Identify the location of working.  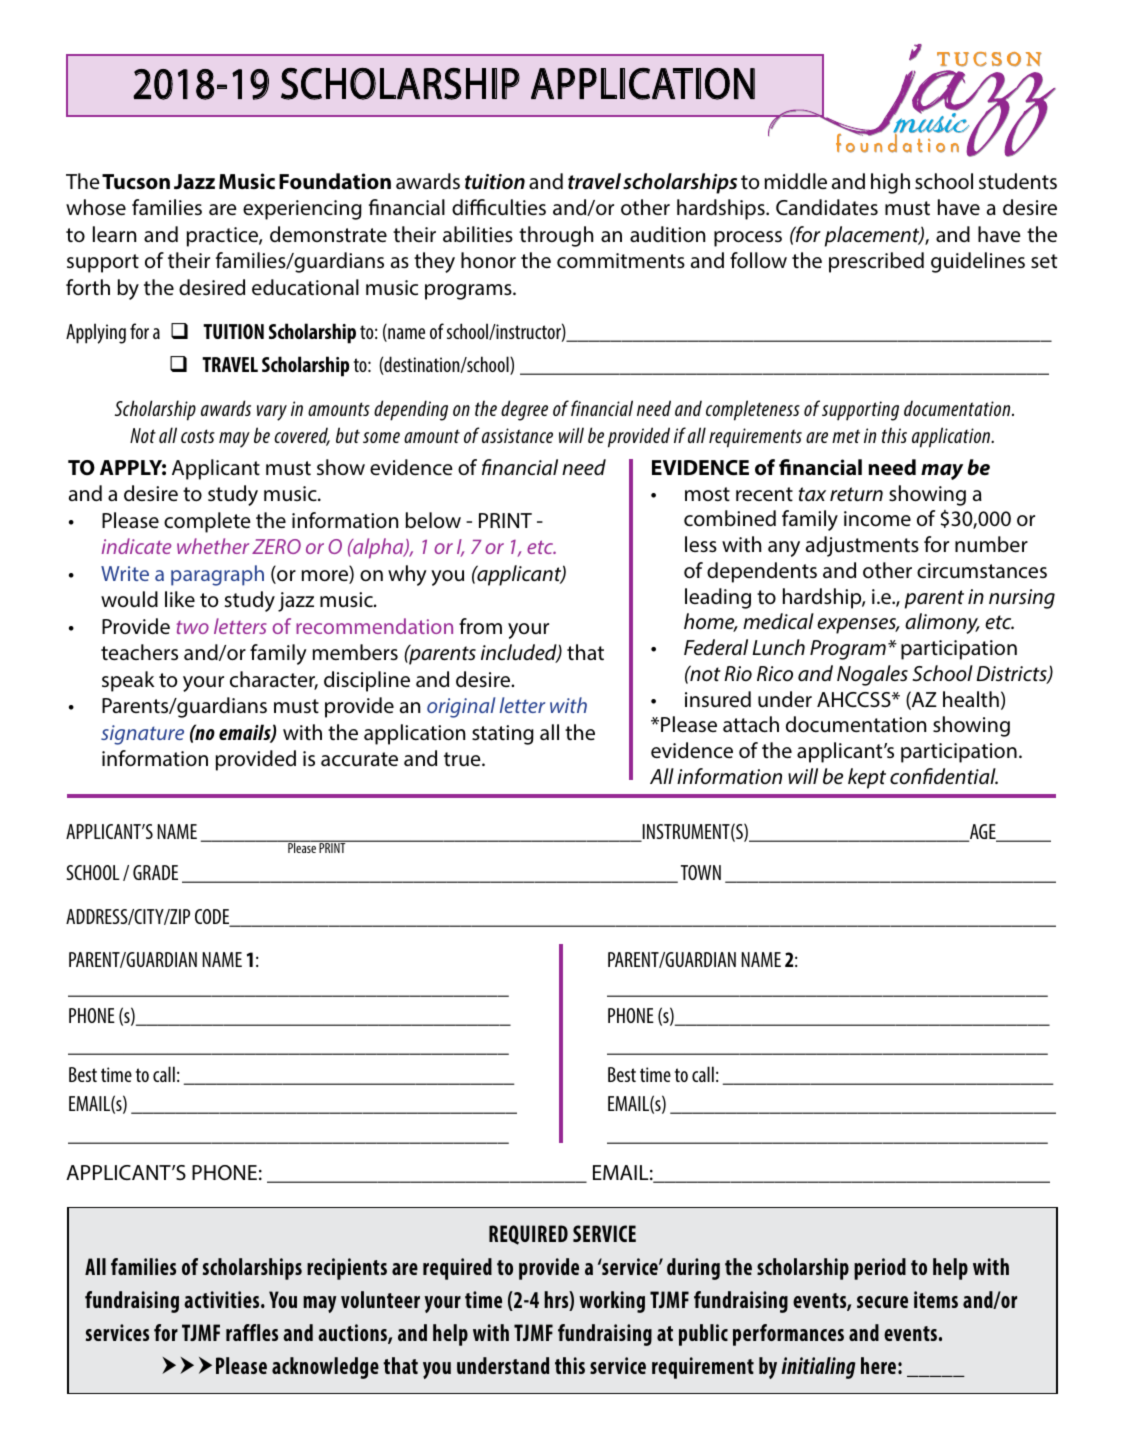
(612, 1302).
